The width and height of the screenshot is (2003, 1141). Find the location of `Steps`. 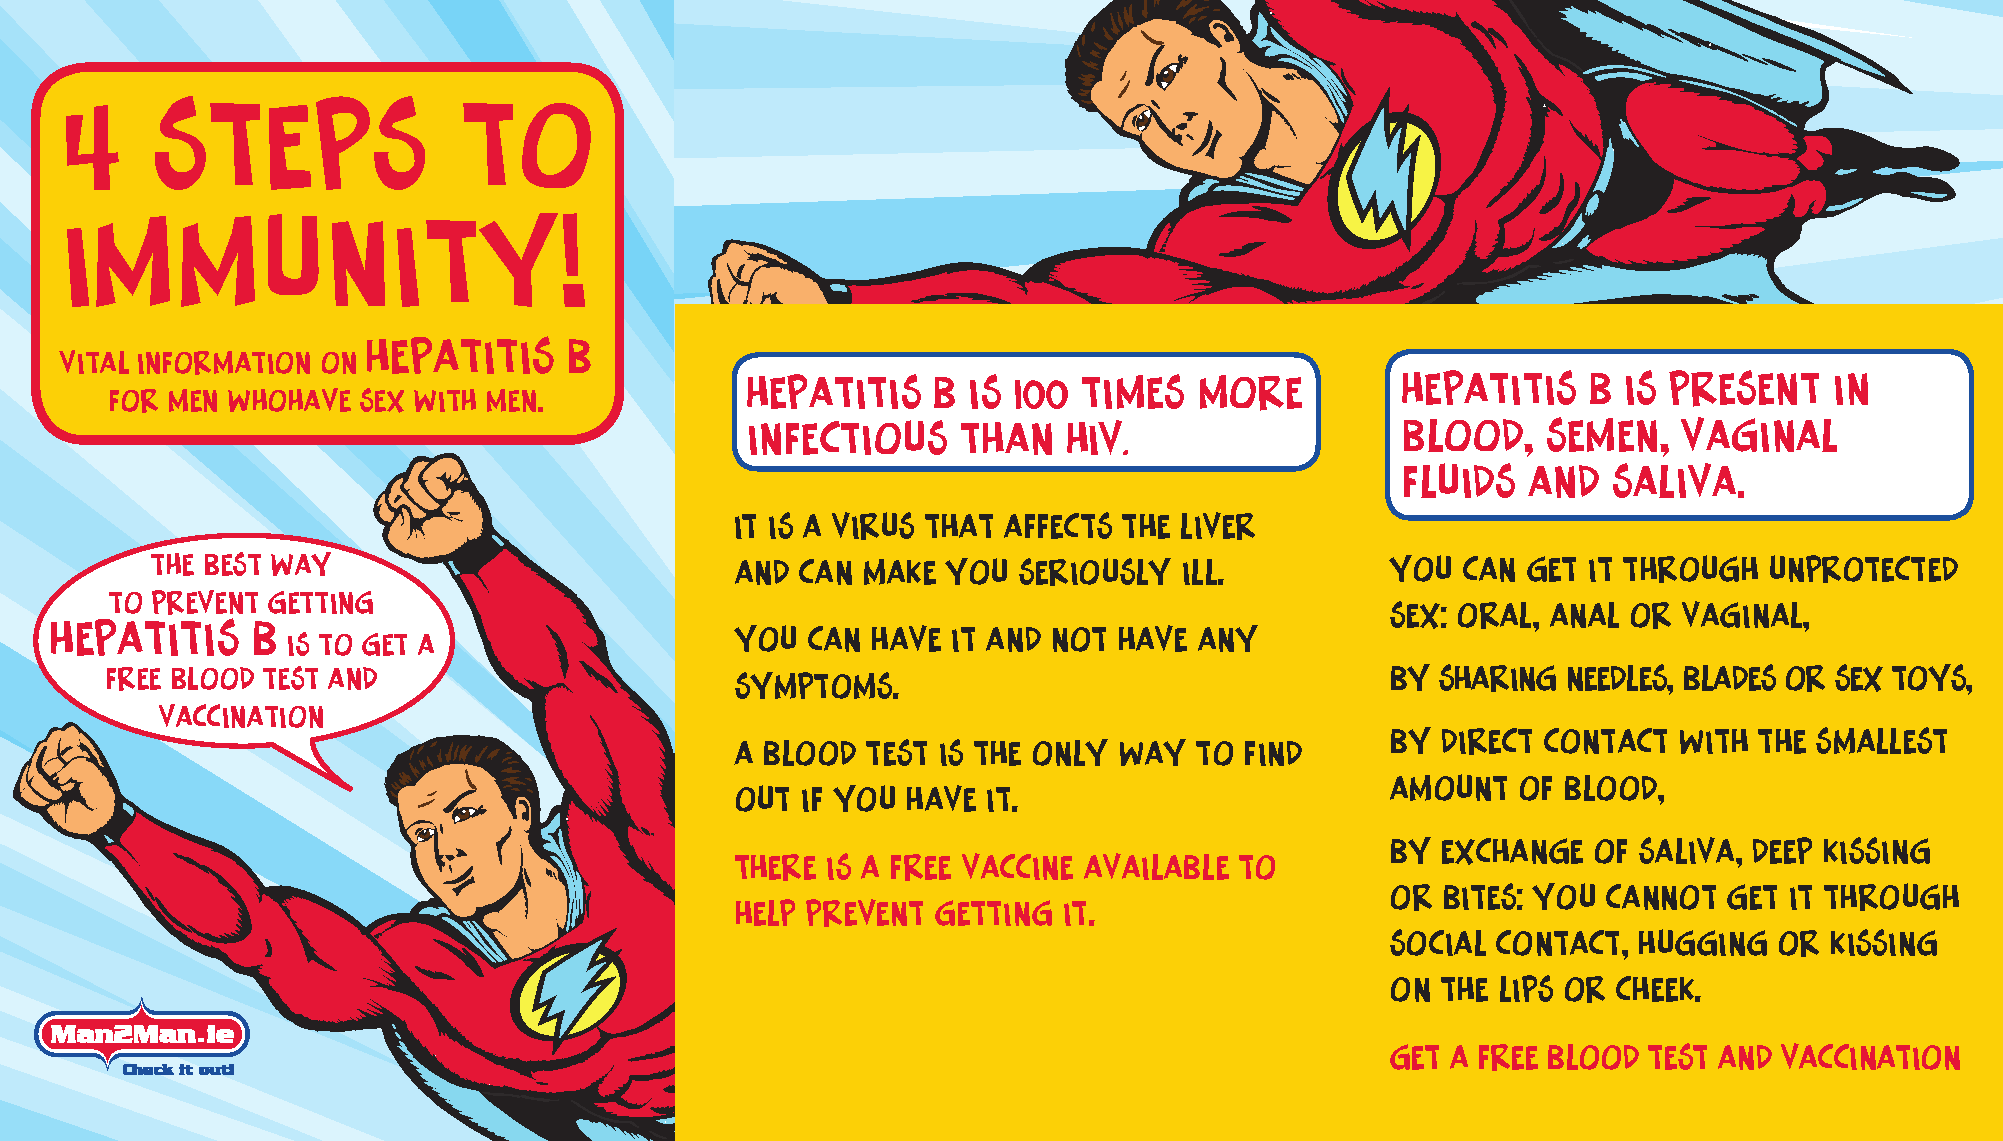

Steps is located at coordinates (290, 143).
